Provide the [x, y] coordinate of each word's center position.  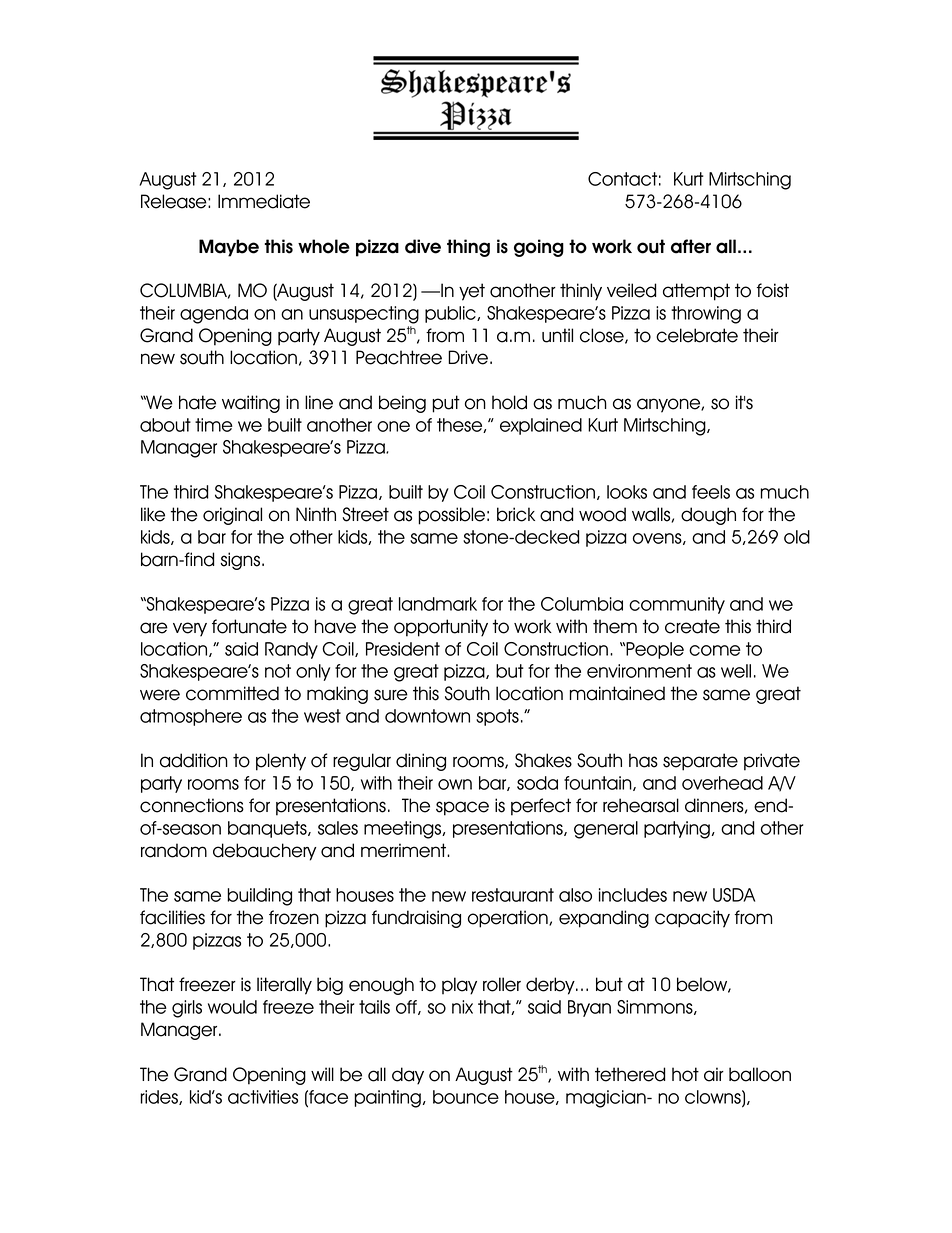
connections [192, 805]
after [691, 246]
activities [263, 1097]
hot [685, 1074]
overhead [722, 783]
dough [708, 516]
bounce [466, 1097]
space [462, 808]
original [232, 516]
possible [452, 516]
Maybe [229, 248]
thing [468, 248]
